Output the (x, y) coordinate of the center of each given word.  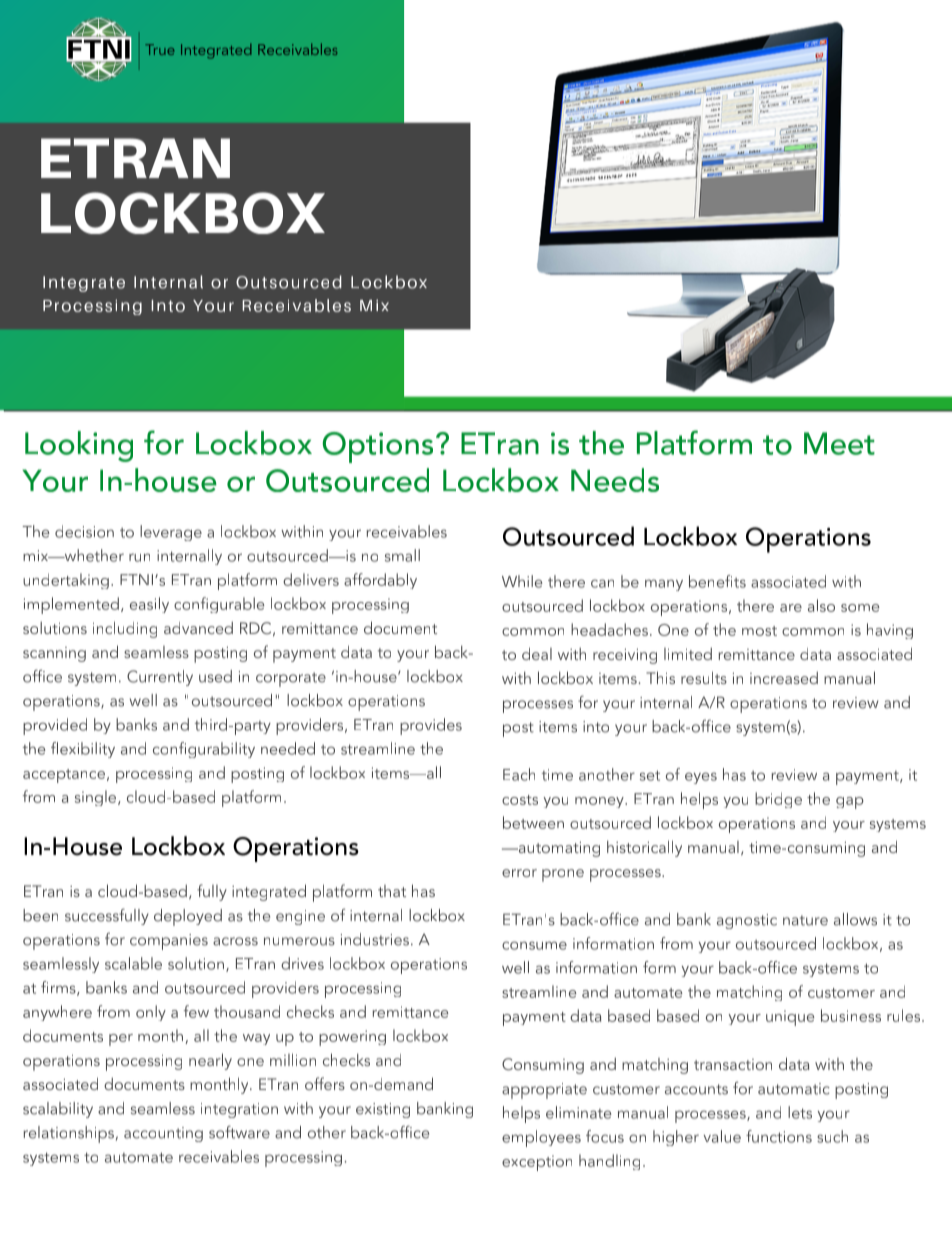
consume (534, 945)
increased (784, 677)
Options (377, 447)
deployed (188, 917)
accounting (163, 1134)
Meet (839, 443)
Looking (79, 446)
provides (431, 726)
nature (805, 920)
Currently (160, 678)
